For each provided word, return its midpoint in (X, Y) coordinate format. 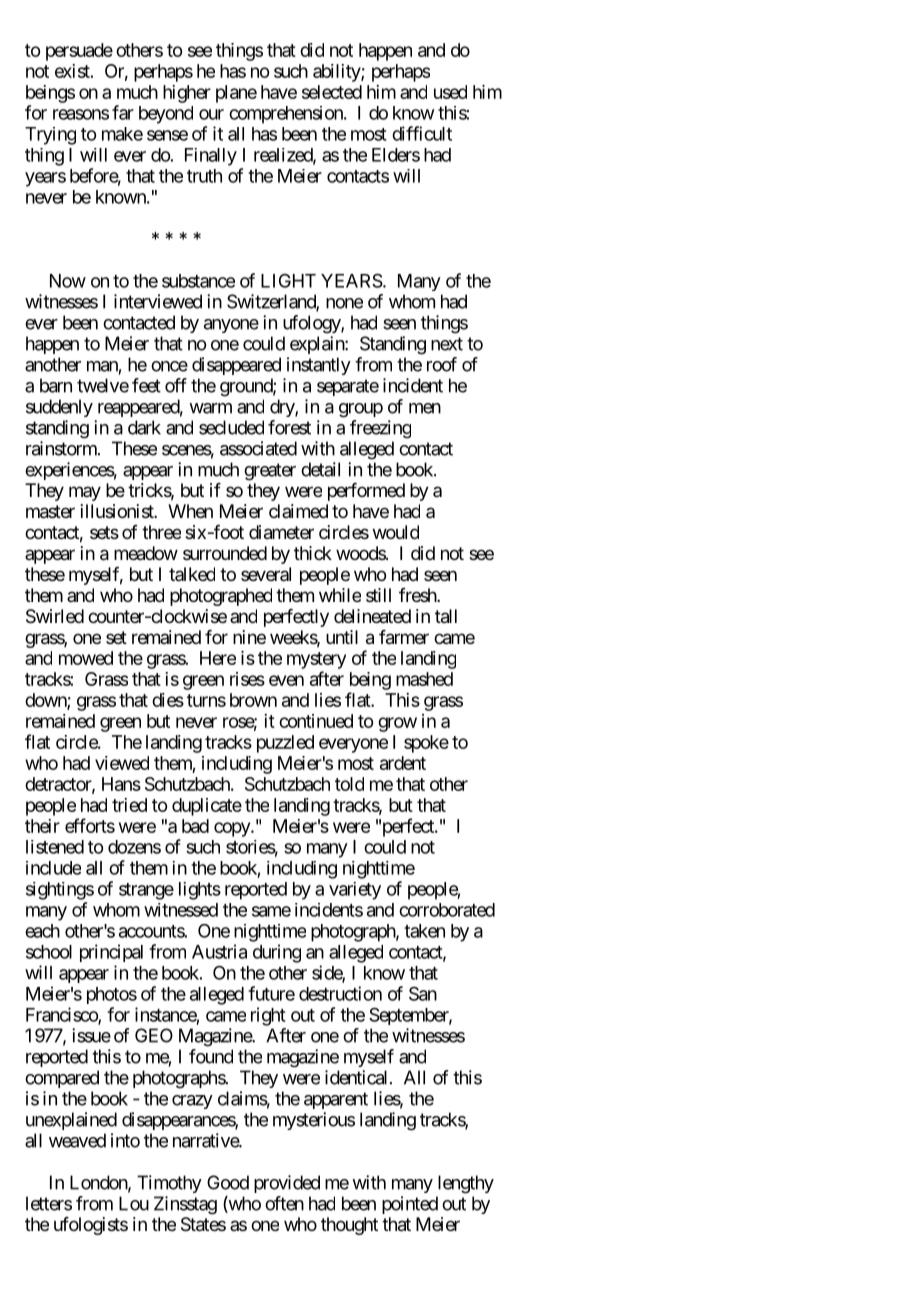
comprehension (287, 115)
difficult (422, 133)
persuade (79, 52)
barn (56, 385)
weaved (77, 1140)
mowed (86, 658)
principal (111, 953)
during (277, 953)
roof (442, 364)
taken (424, 931)
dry (283, 408)
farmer (404, 637)
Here (218, 658)
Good (228, 1182)
